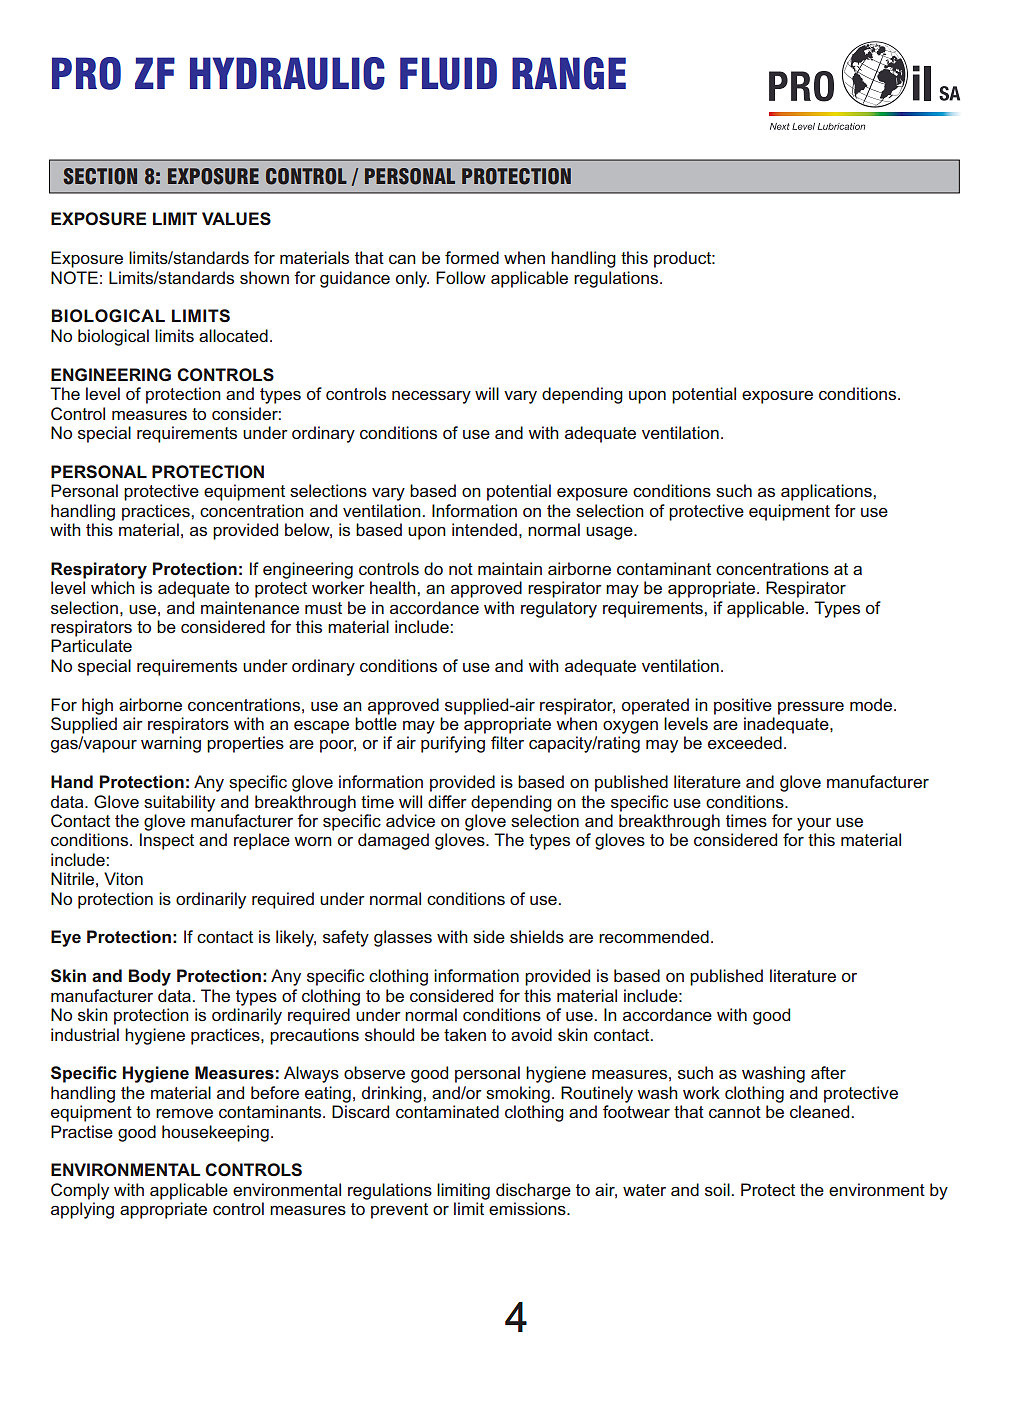 The width and height of the screenshot is (1010, 1428). Describe the element at coordinates (569, 73) in the screenshot. I see `RANGE` at that location.
